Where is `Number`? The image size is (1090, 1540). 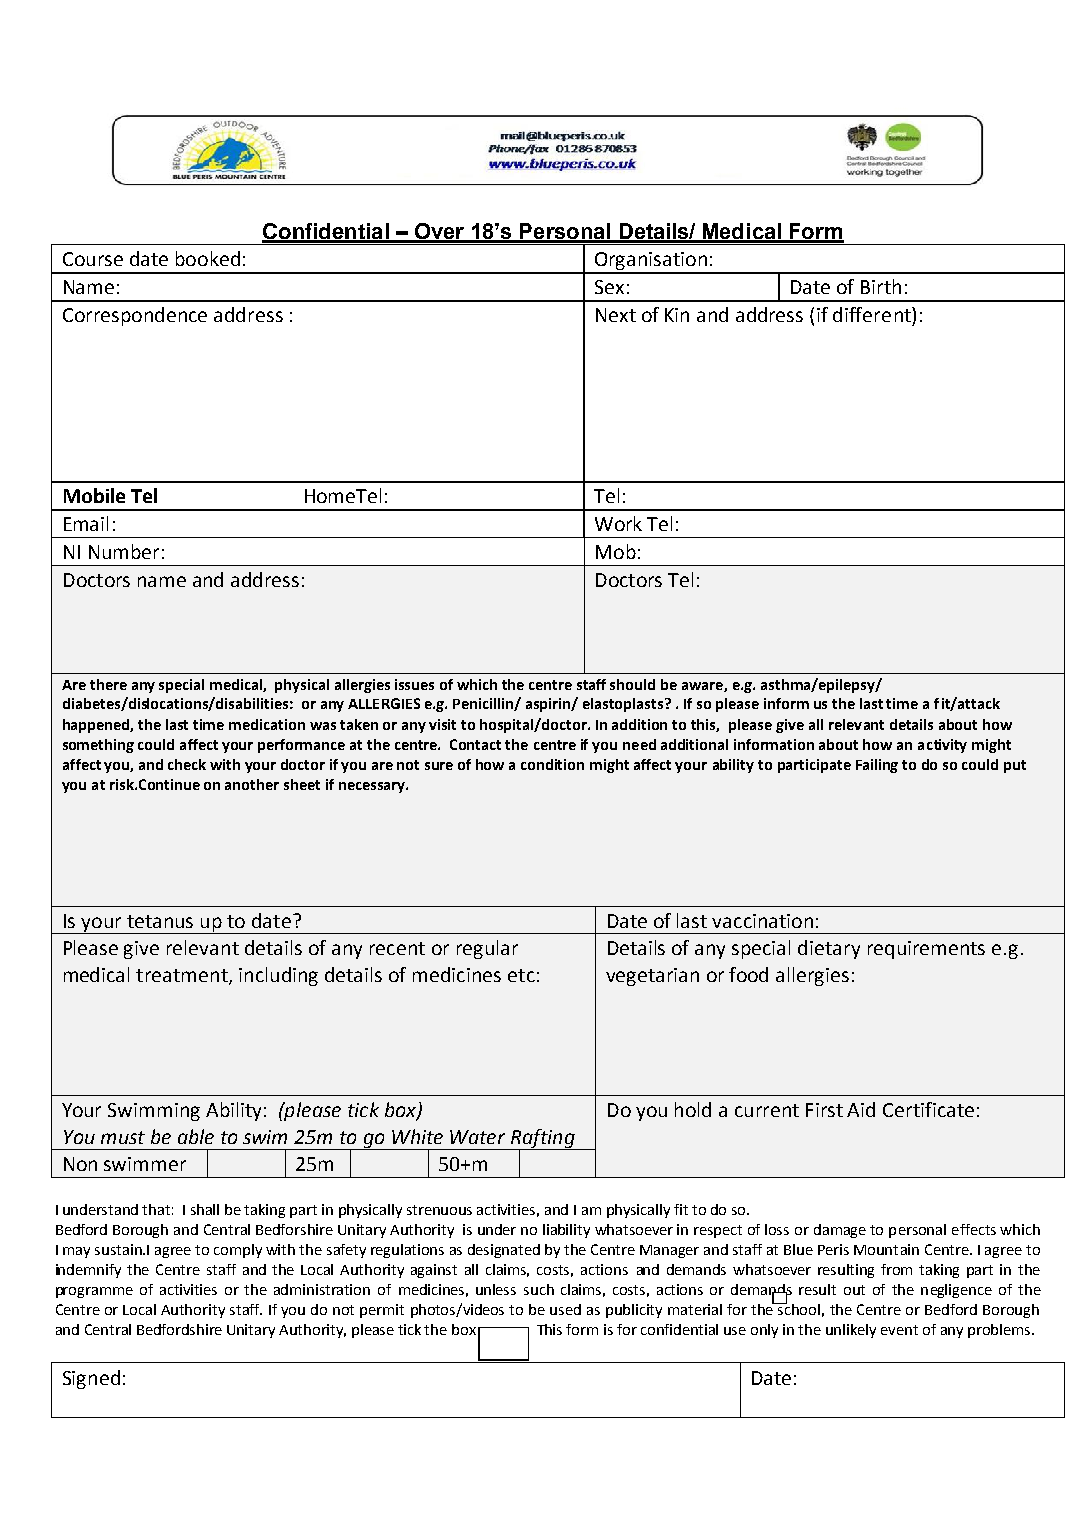 Number is located at coordinates (124, 551).
